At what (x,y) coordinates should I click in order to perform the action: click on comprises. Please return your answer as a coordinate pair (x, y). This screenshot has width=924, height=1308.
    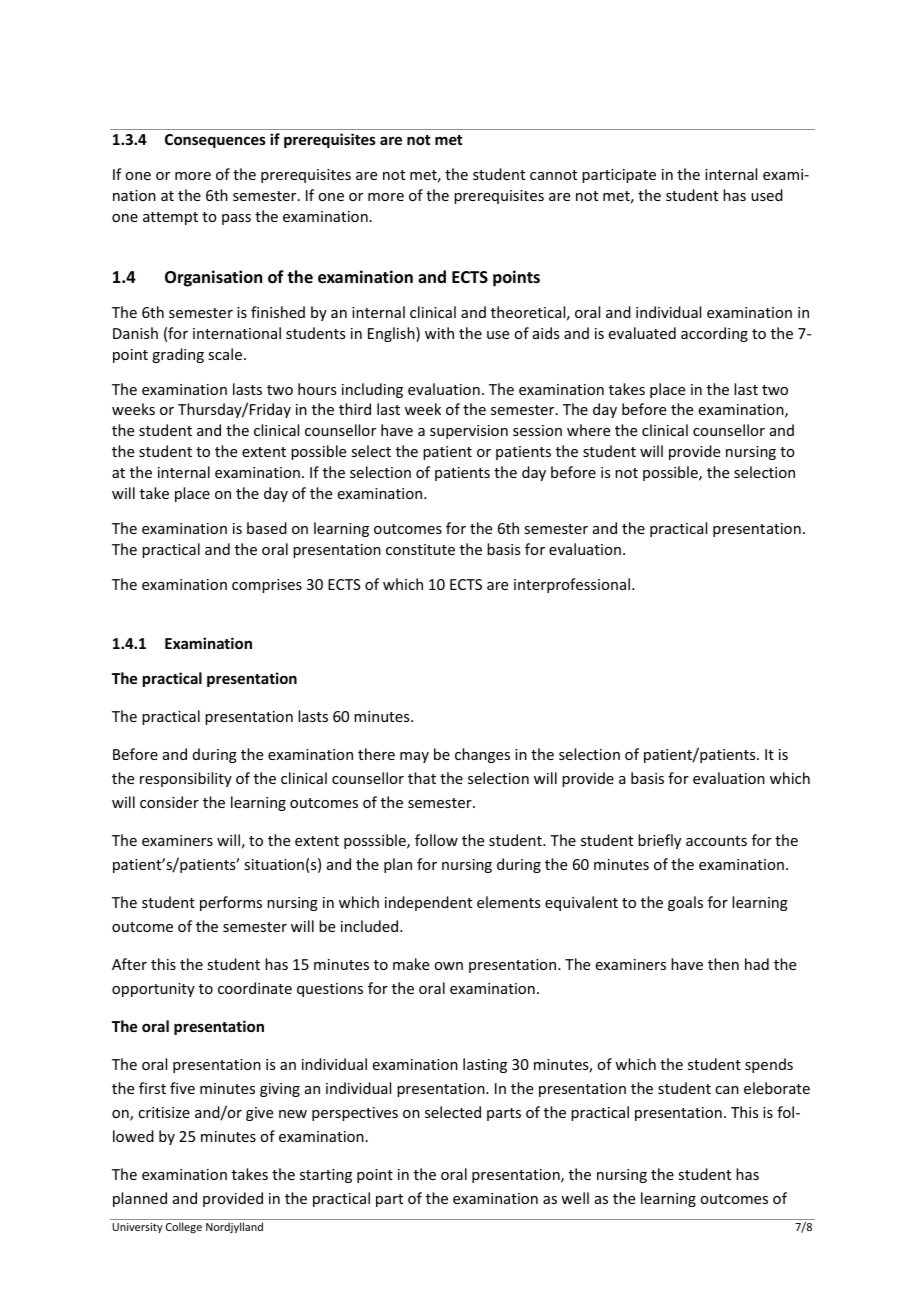
    Looking at the image, I should click on (267, 586).
